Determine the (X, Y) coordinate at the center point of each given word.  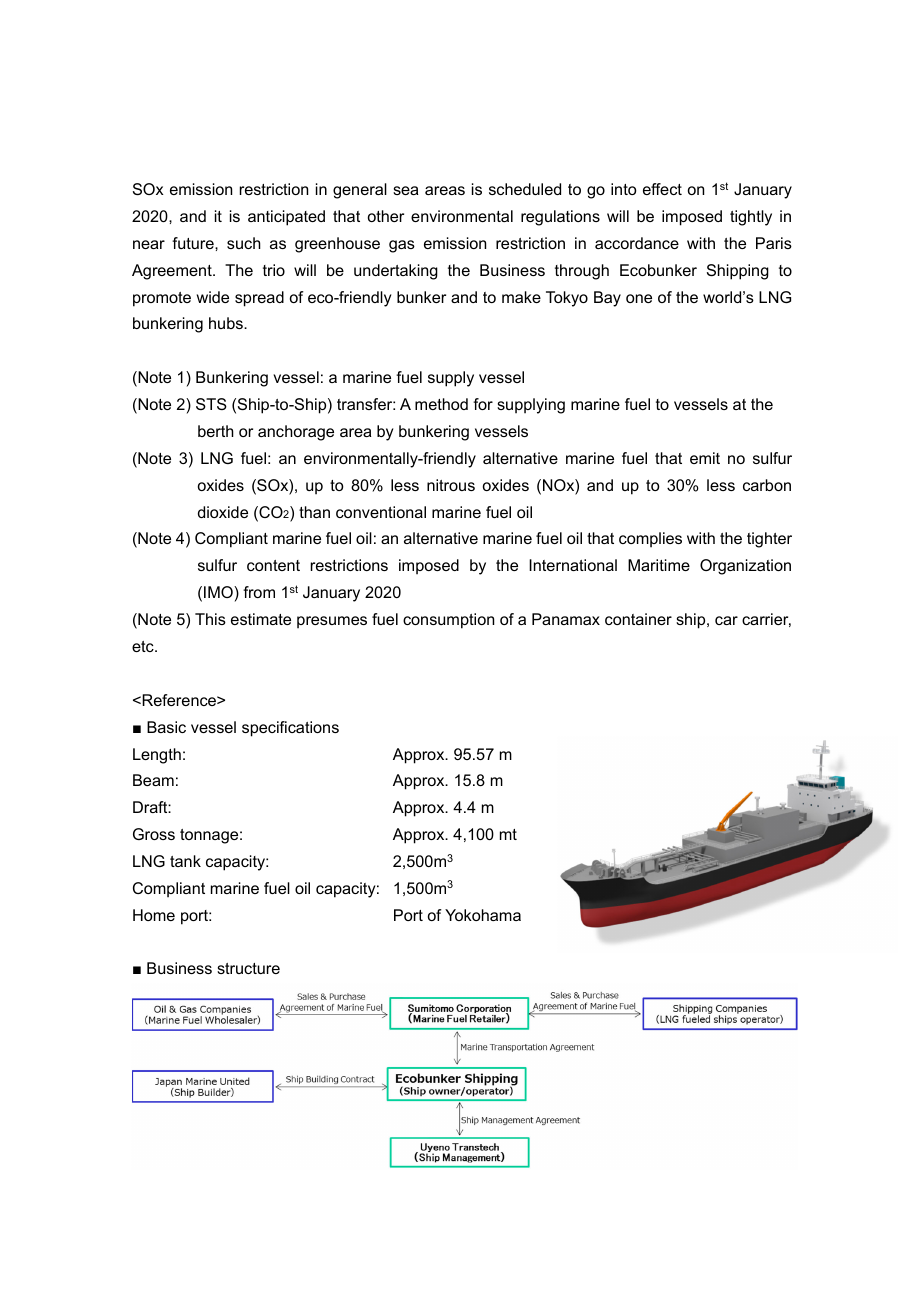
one (639, 298)
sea (405, 190)
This (210, 619)
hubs (227, 323)
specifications (290, 729)
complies (650, 540)
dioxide (223, 512)
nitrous (451, 485)
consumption (448, 621)
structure (248, 968)
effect (662, 189)
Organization (745, 567)
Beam (153, 780)
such (244, 243)
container (638, 619)
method (441, 404)
